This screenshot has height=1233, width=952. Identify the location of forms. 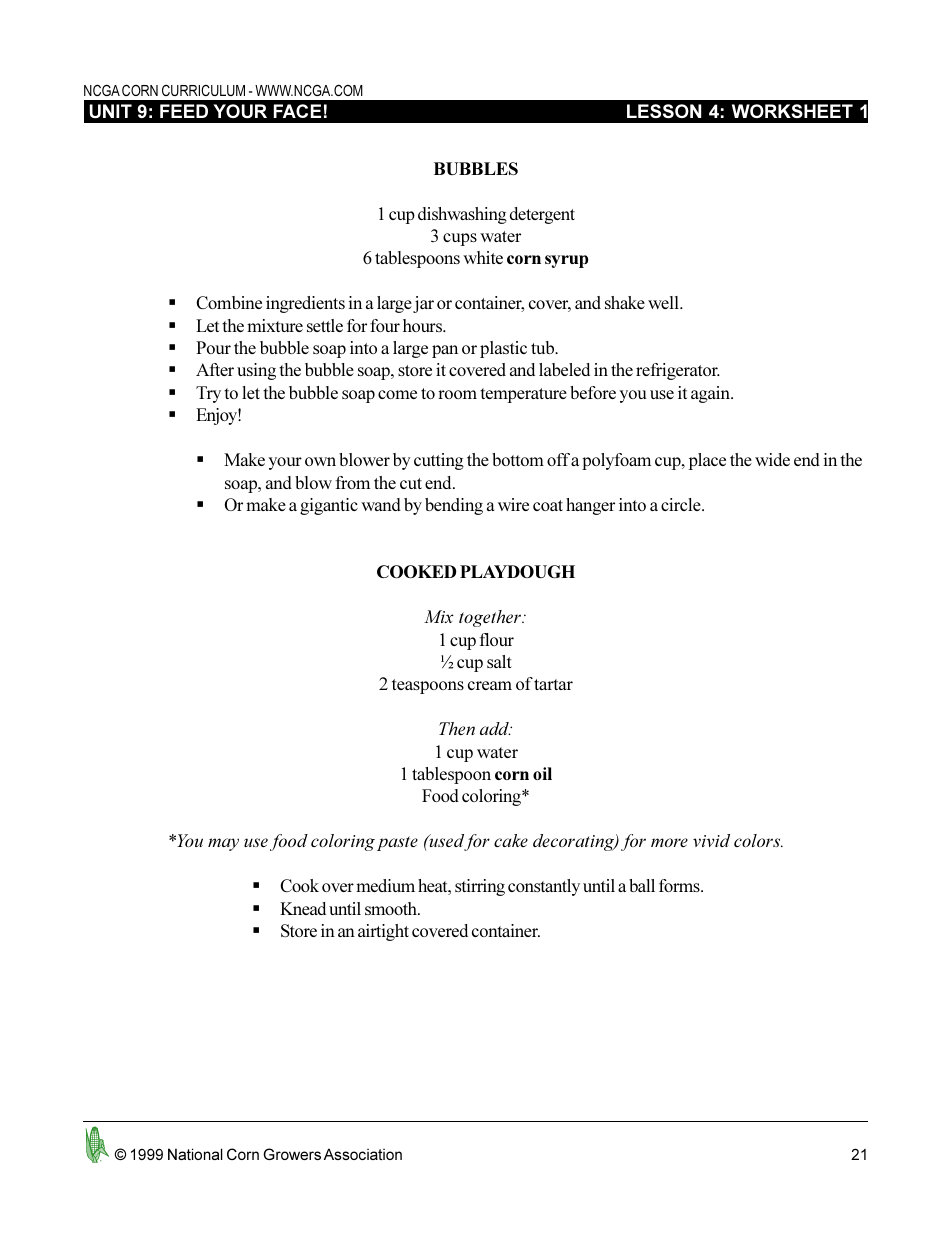
(680, 885).
